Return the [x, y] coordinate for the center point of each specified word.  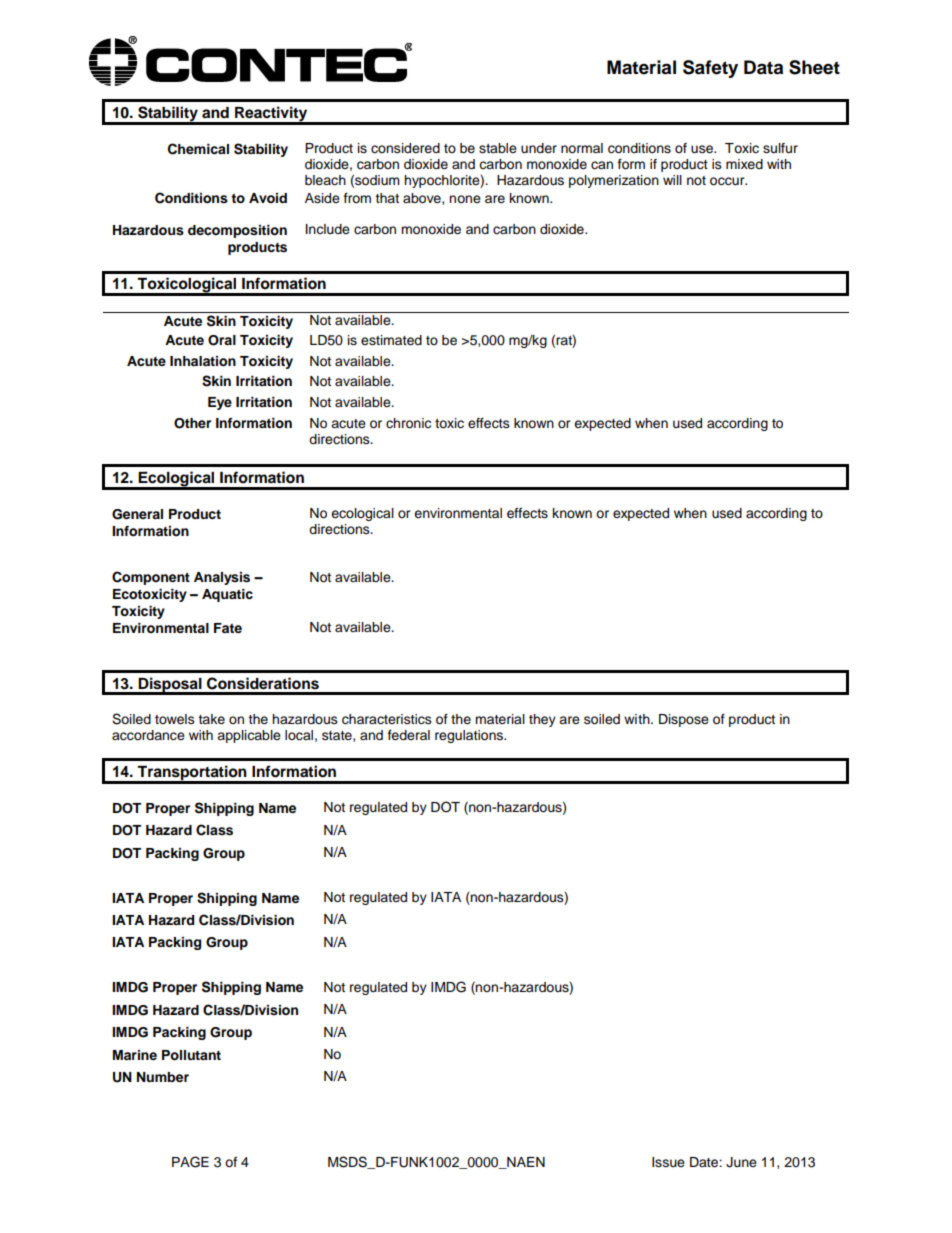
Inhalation [203, 361]
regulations [470, 736]
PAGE [190, 1162]
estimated [391, 340]
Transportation [192, 774]
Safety [710, 69]
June [741, 1162]
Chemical [198, 149]
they [542, 720]
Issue [668, 1162]
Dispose [684, 720]
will [672, 180]
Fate [228, 628]
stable [498, 148]
